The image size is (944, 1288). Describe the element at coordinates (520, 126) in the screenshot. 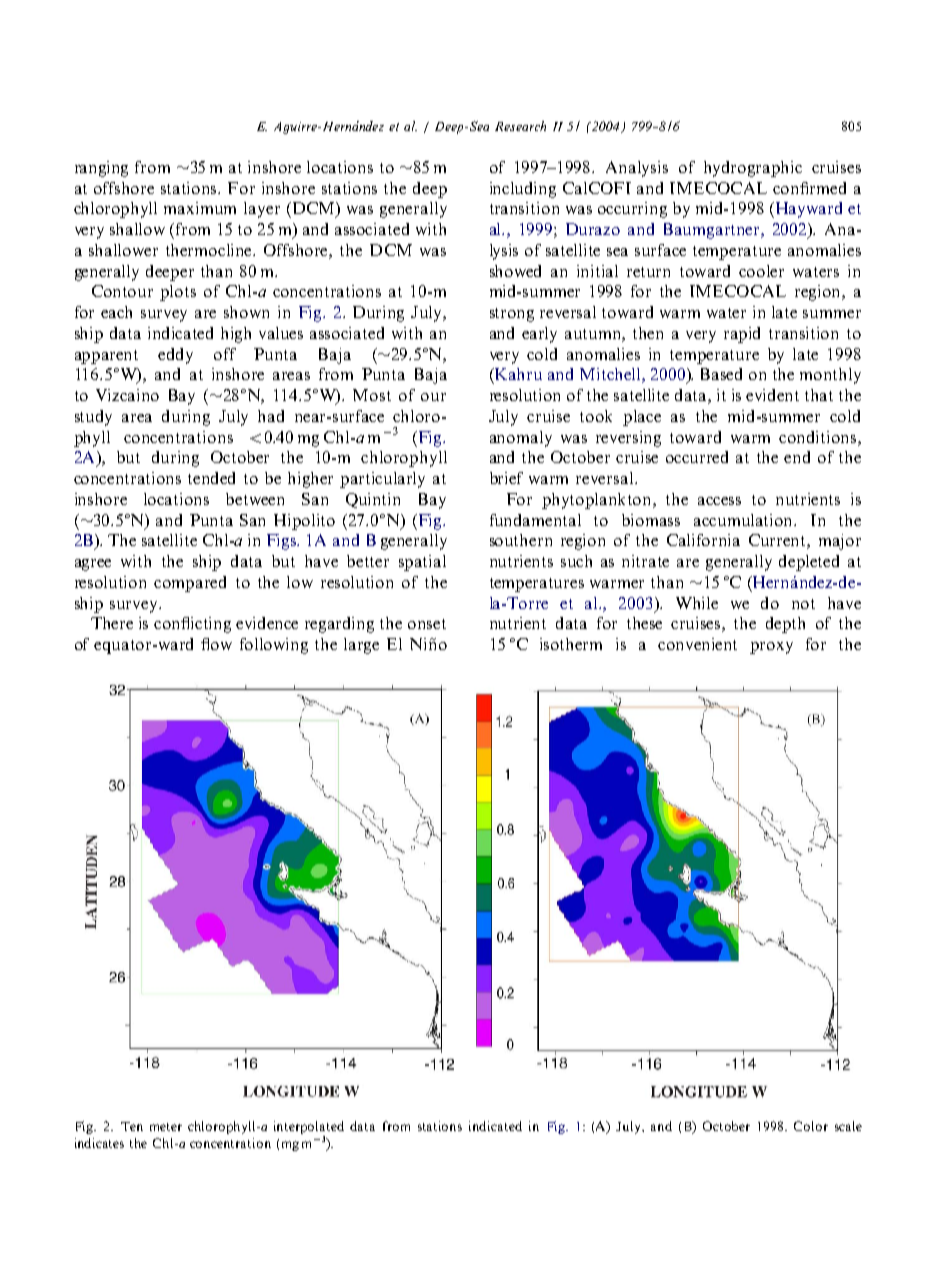

I see `Research` at that location.
